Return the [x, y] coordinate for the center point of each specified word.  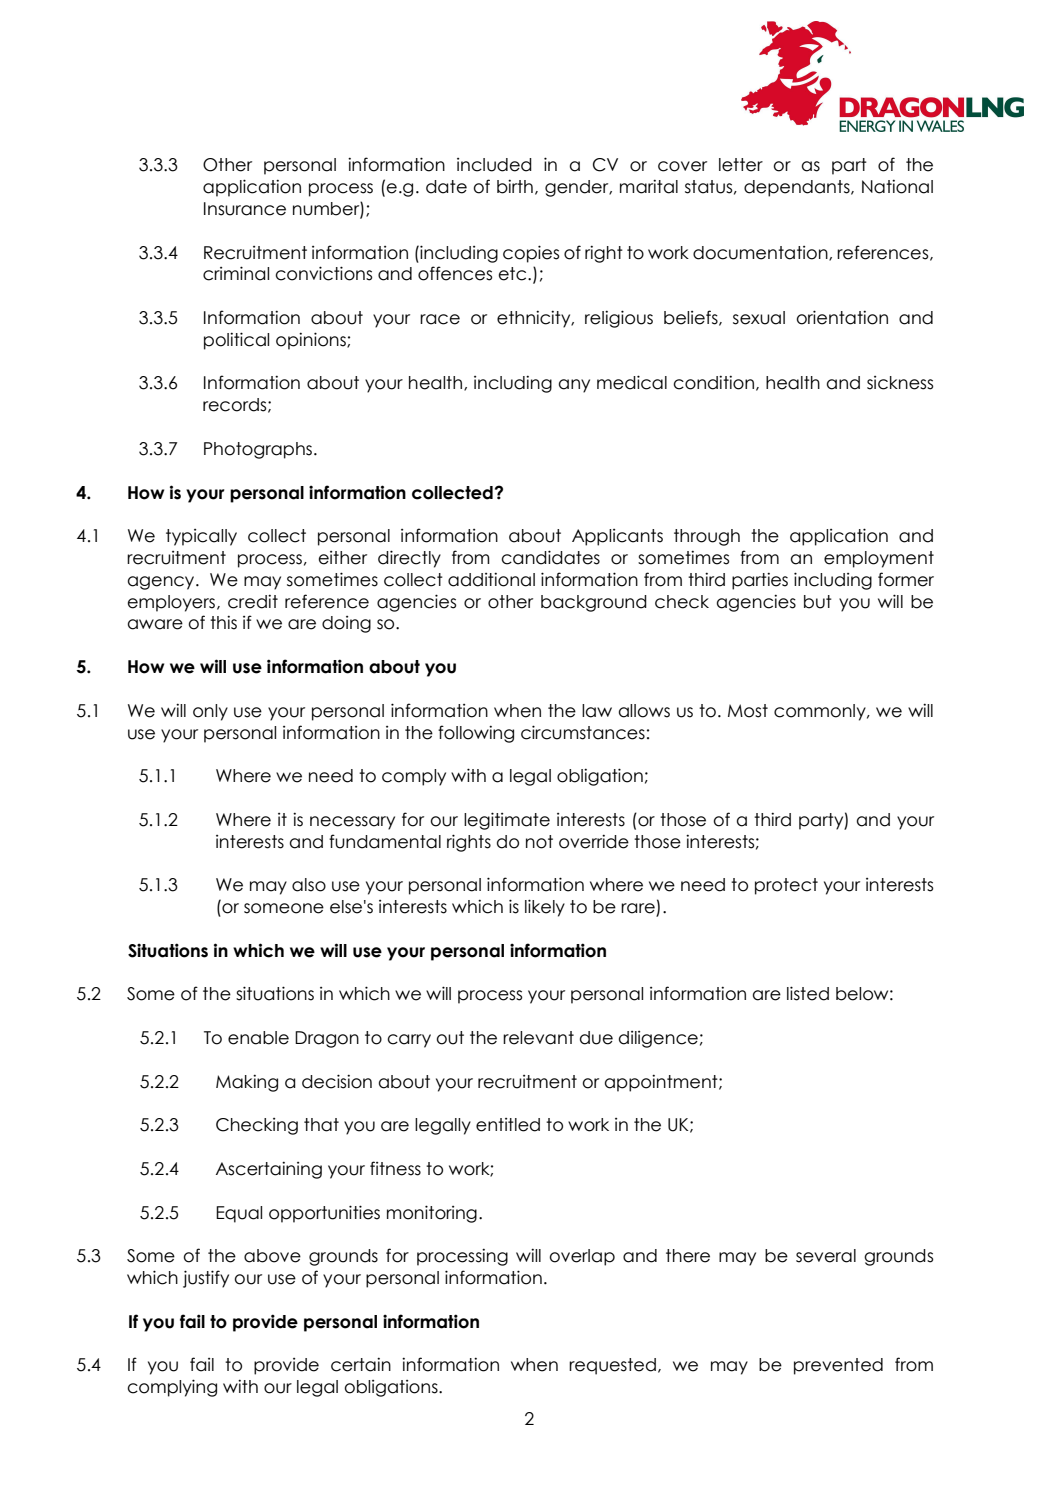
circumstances [583, 732]
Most [748, 711]
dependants [798, 188]
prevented [838, 1366]
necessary [352, 823]
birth [515, 186]
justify [206, 1279]
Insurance [245, 209]
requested [612, 1366]
